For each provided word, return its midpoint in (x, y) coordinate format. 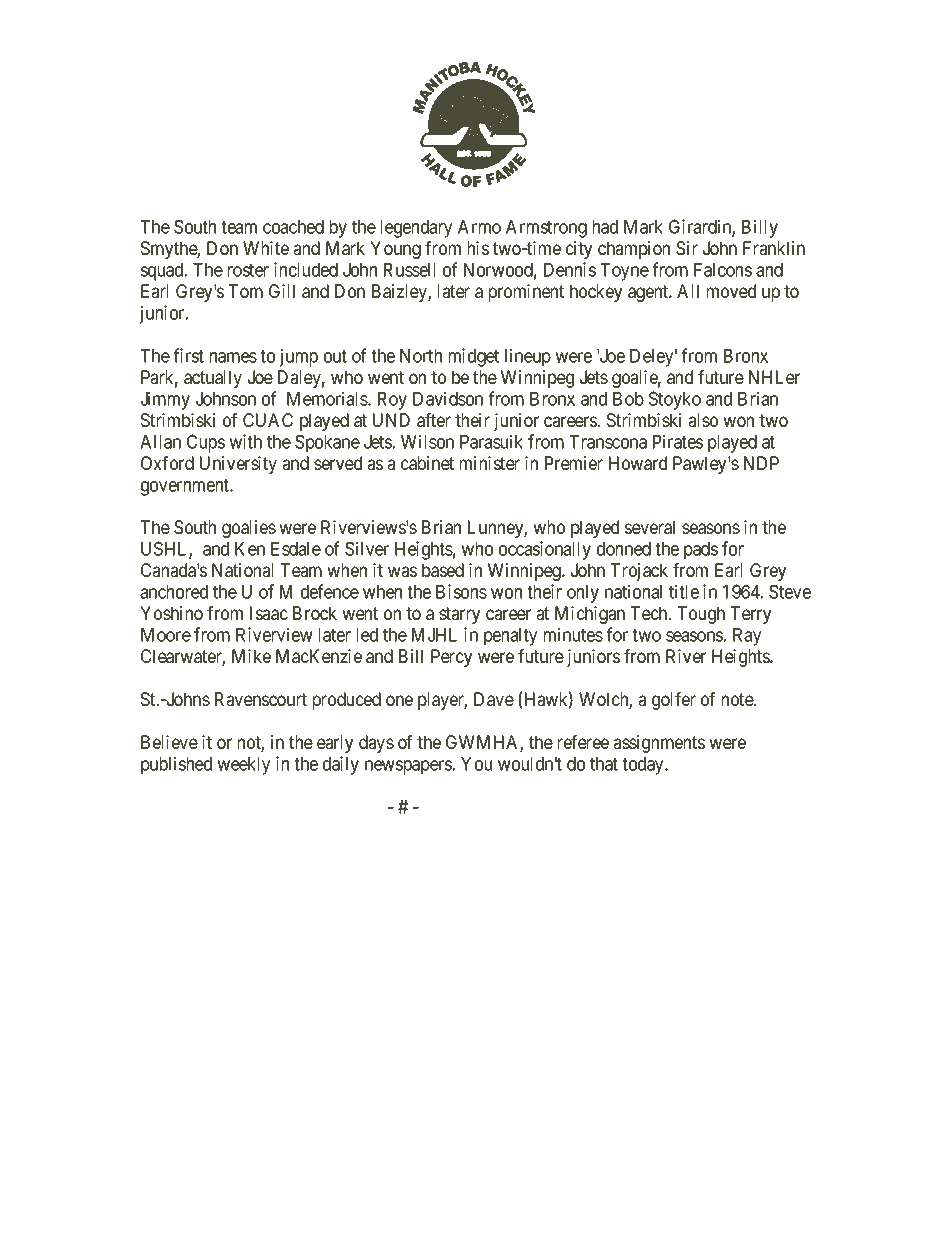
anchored (174, 592)
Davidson (448, 398)
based (443, 570)
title (684, 591)
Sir (687, 248)
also (703, 420)
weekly (243, 766)
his (478, 248)
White (266, 248)
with (245, 441)
